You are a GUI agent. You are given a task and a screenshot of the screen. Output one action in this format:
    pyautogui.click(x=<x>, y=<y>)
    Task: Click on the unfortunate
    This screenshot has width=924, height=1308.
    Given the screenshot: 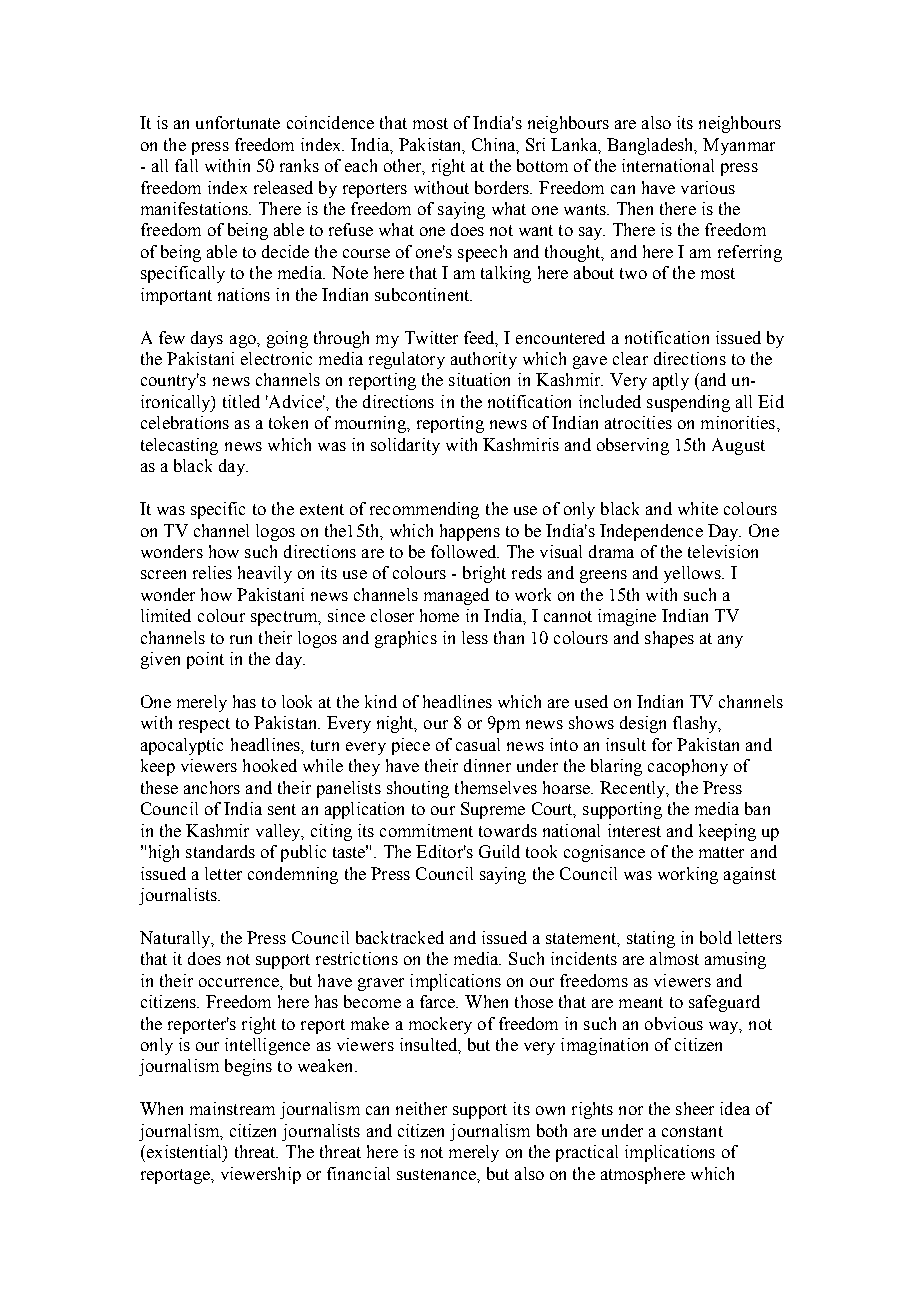 What is the action you would take?
    pyautogui.click(x=238, y=122)
